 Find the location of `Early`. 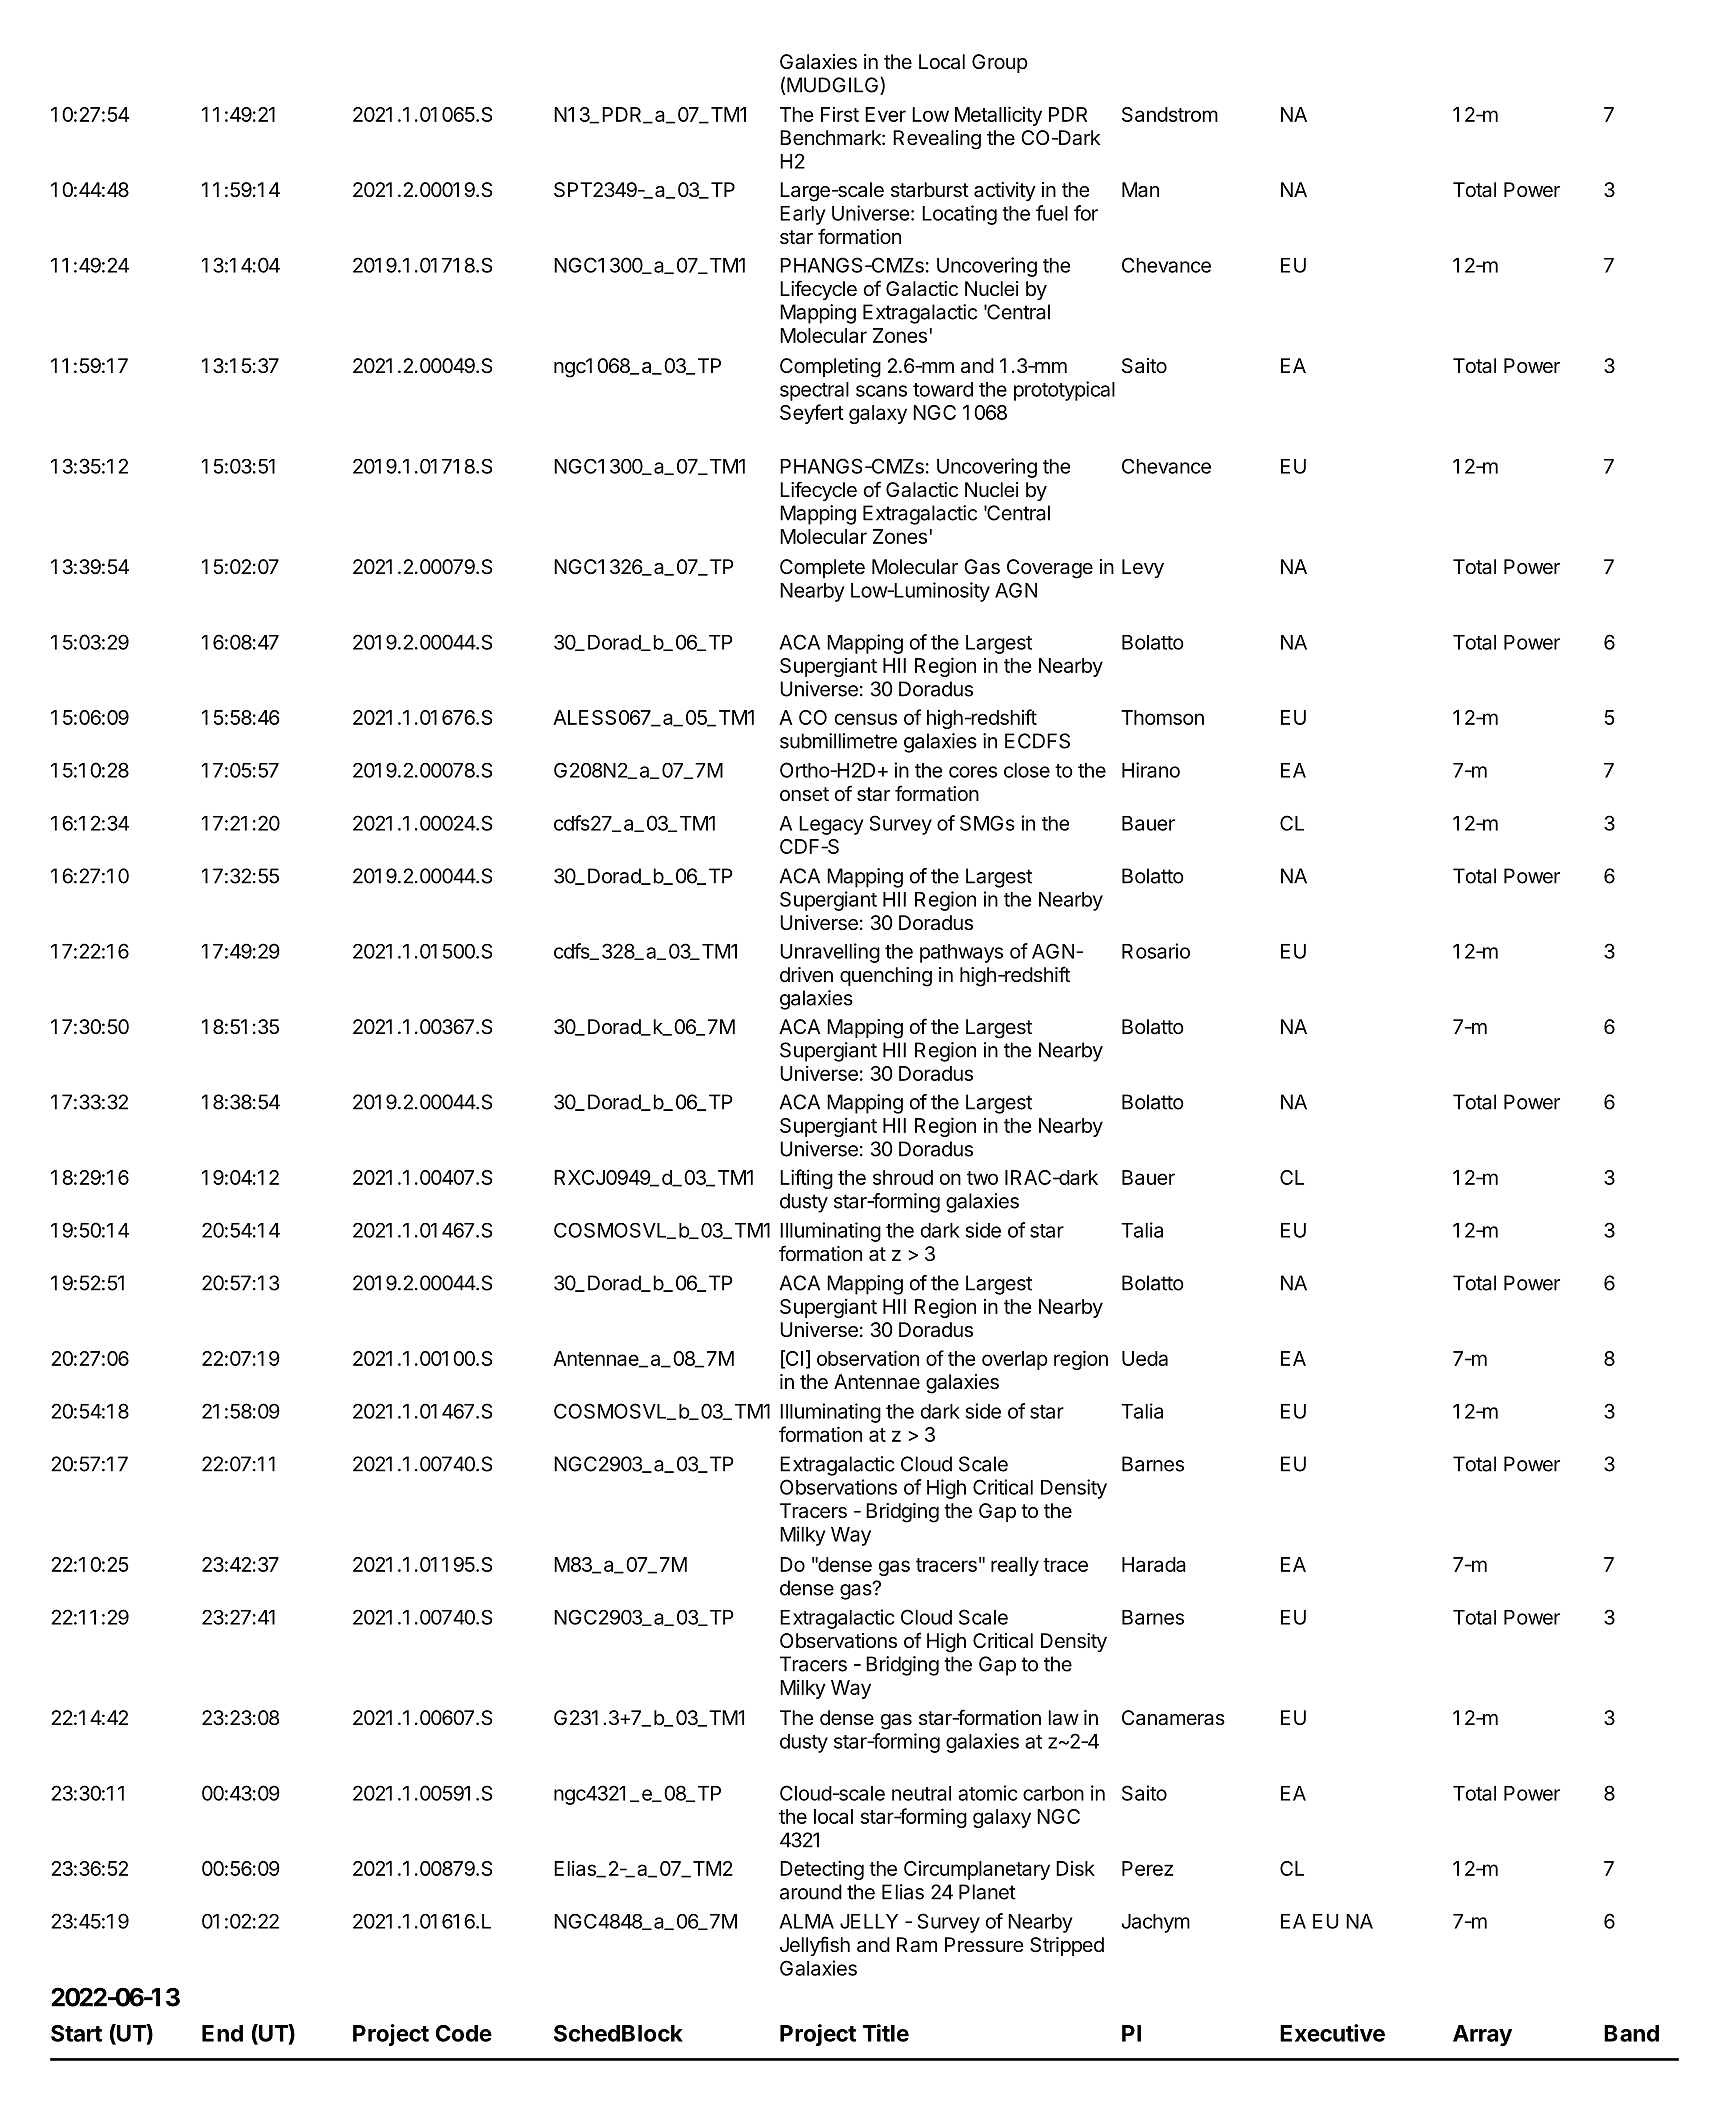

Early is located at coordinates (803, 215).
